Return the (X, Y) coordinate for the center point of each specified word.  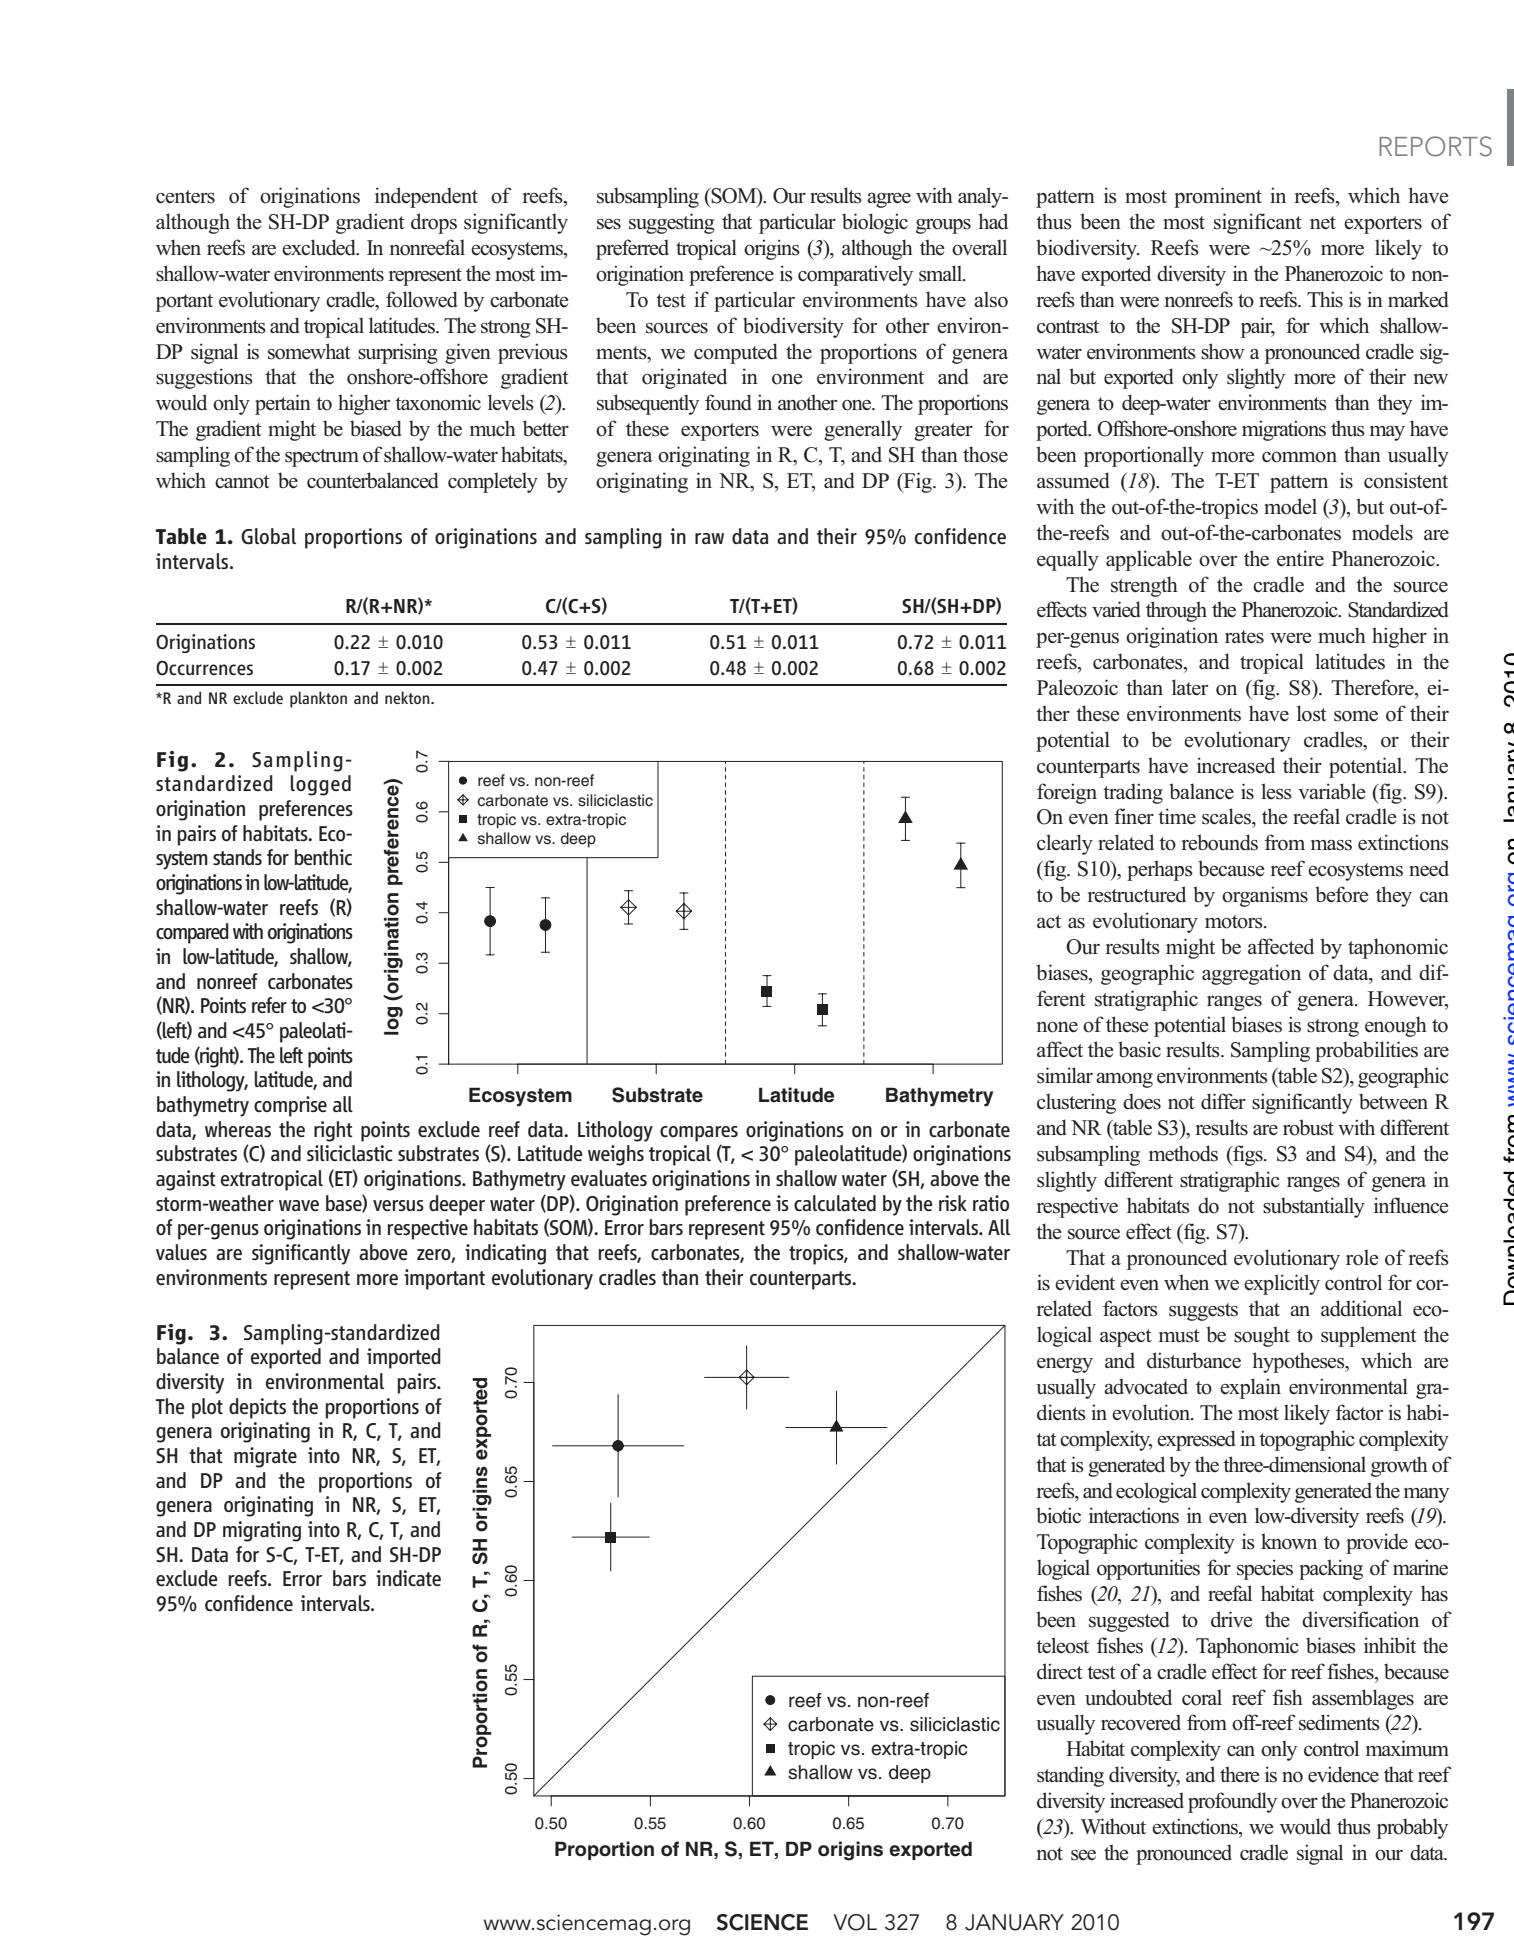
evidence (1343, 1774)
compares (699, 1134)
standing (1070, 1776)
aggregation (1251, 974)
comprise (290, 1106)
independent (426, 197)
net (1323, 223)
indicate (408, 1578)
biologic (875, 223)
